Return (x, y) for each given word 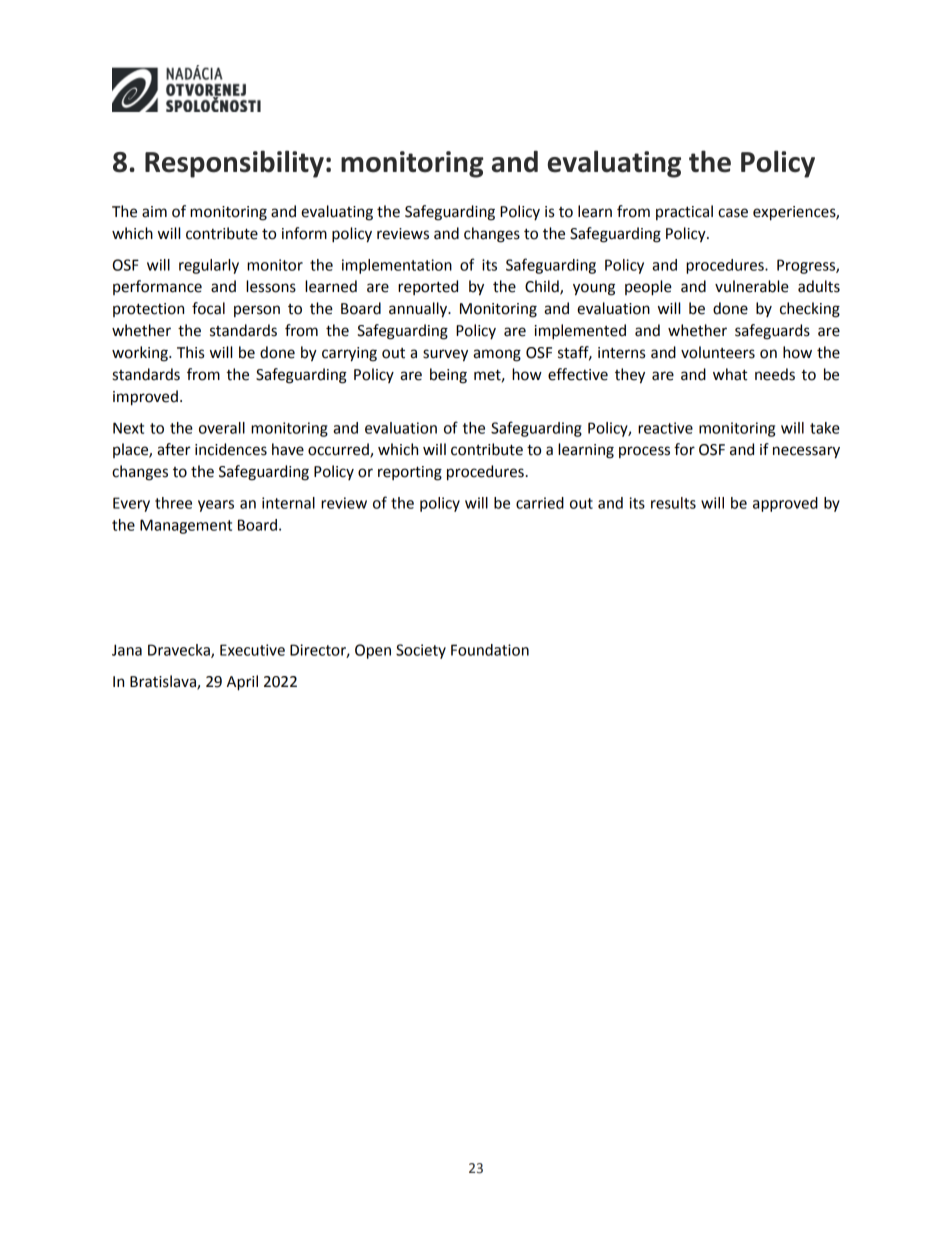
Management (186, 526)
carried (540, 503)
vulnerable (752, 286)
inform (304, 233)
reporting (410, 473)
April (242, 683)
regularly (209, 266)
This (190, 352)
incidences (231, 449)
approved (785, 504)
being (448, 376)
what (730, 374)
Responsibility (234, 164)
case (733, 213)
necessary (806, 452)
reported (428, 287)
